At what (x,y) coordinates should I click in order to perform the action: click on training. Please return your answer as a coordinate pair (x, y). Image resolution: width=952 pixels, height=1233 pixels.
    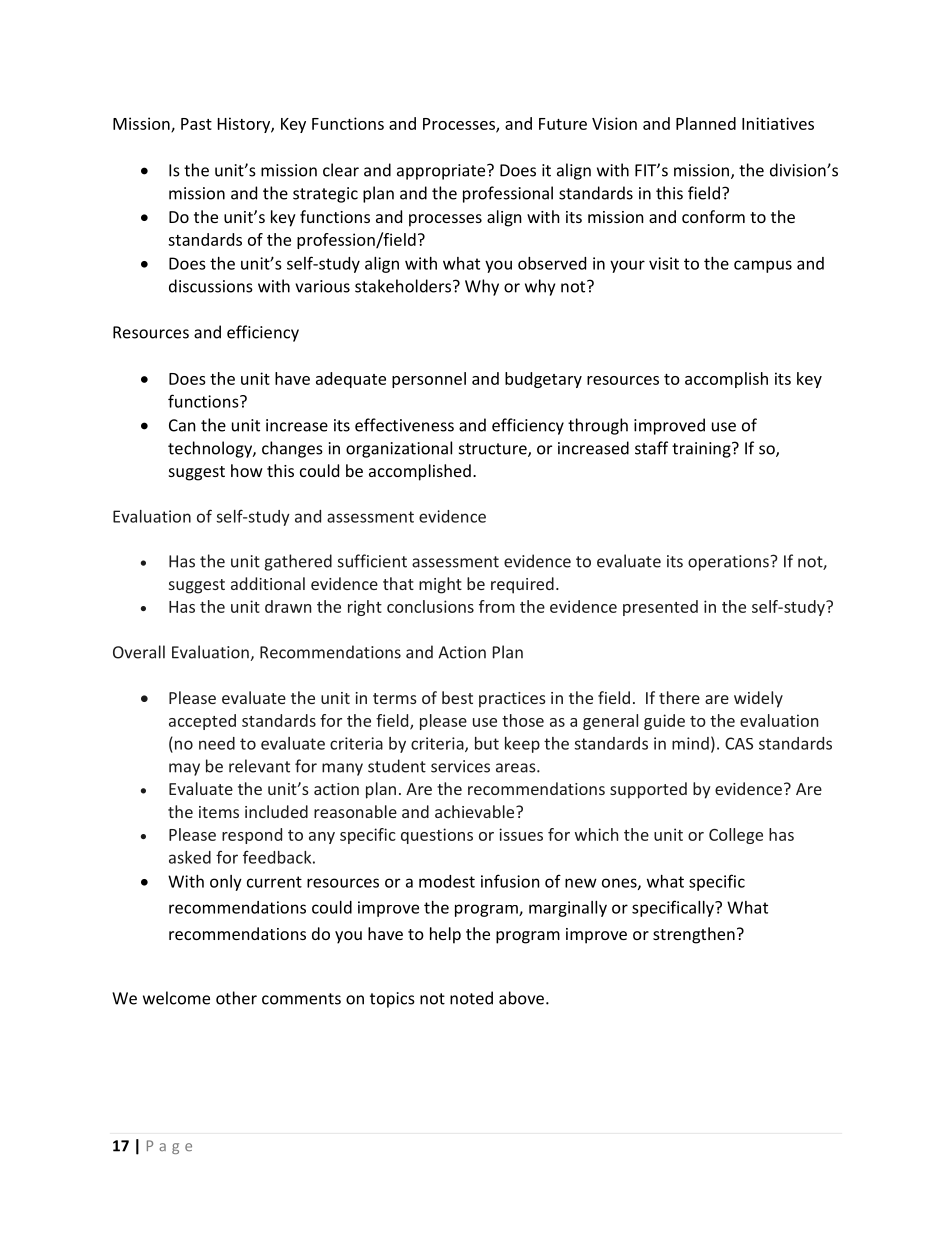
    Looking at the image, I should click on (702, 450).
